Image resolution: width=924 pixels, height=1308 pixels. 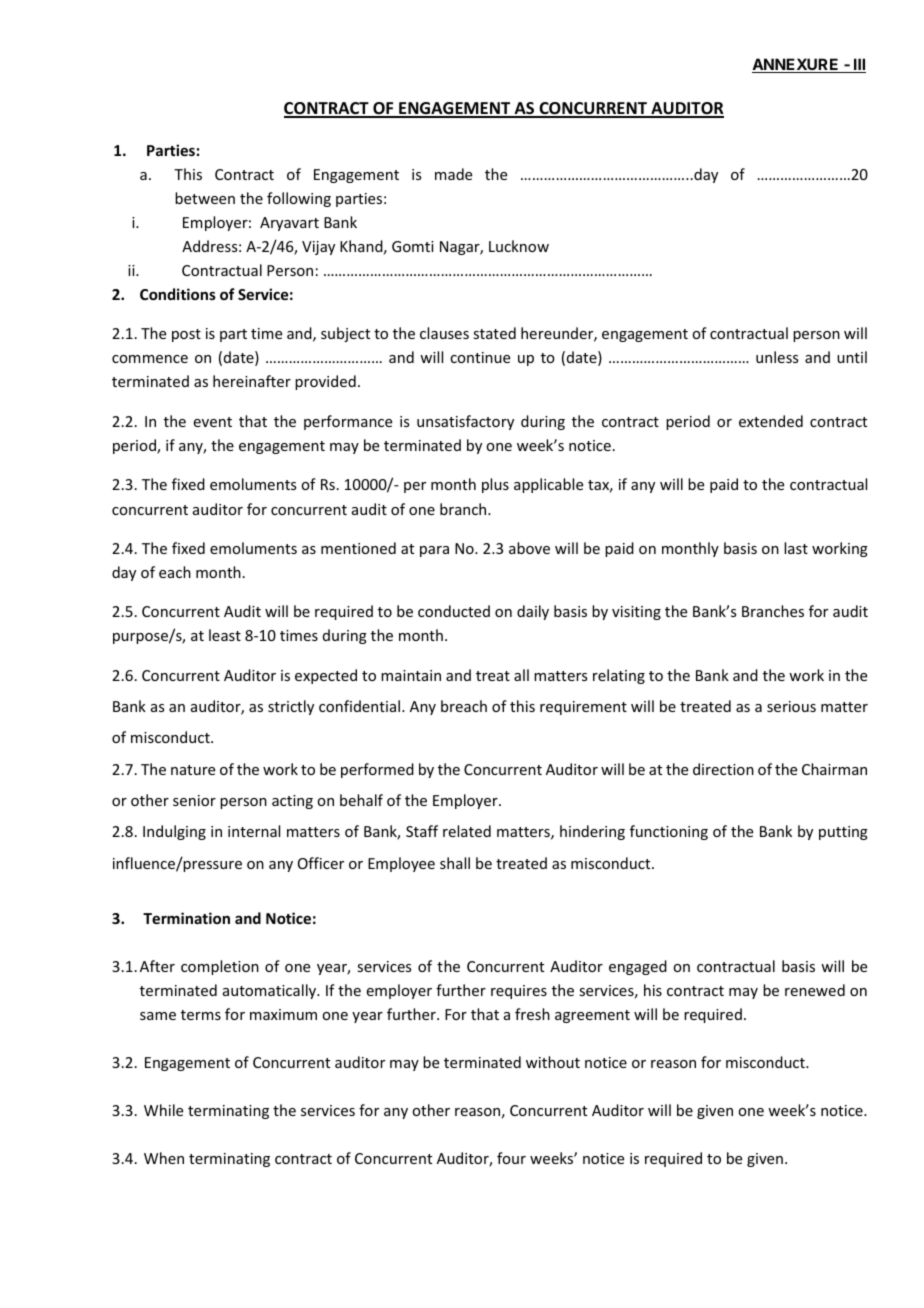 I want to click on While, so click(x=163, y=1110).
